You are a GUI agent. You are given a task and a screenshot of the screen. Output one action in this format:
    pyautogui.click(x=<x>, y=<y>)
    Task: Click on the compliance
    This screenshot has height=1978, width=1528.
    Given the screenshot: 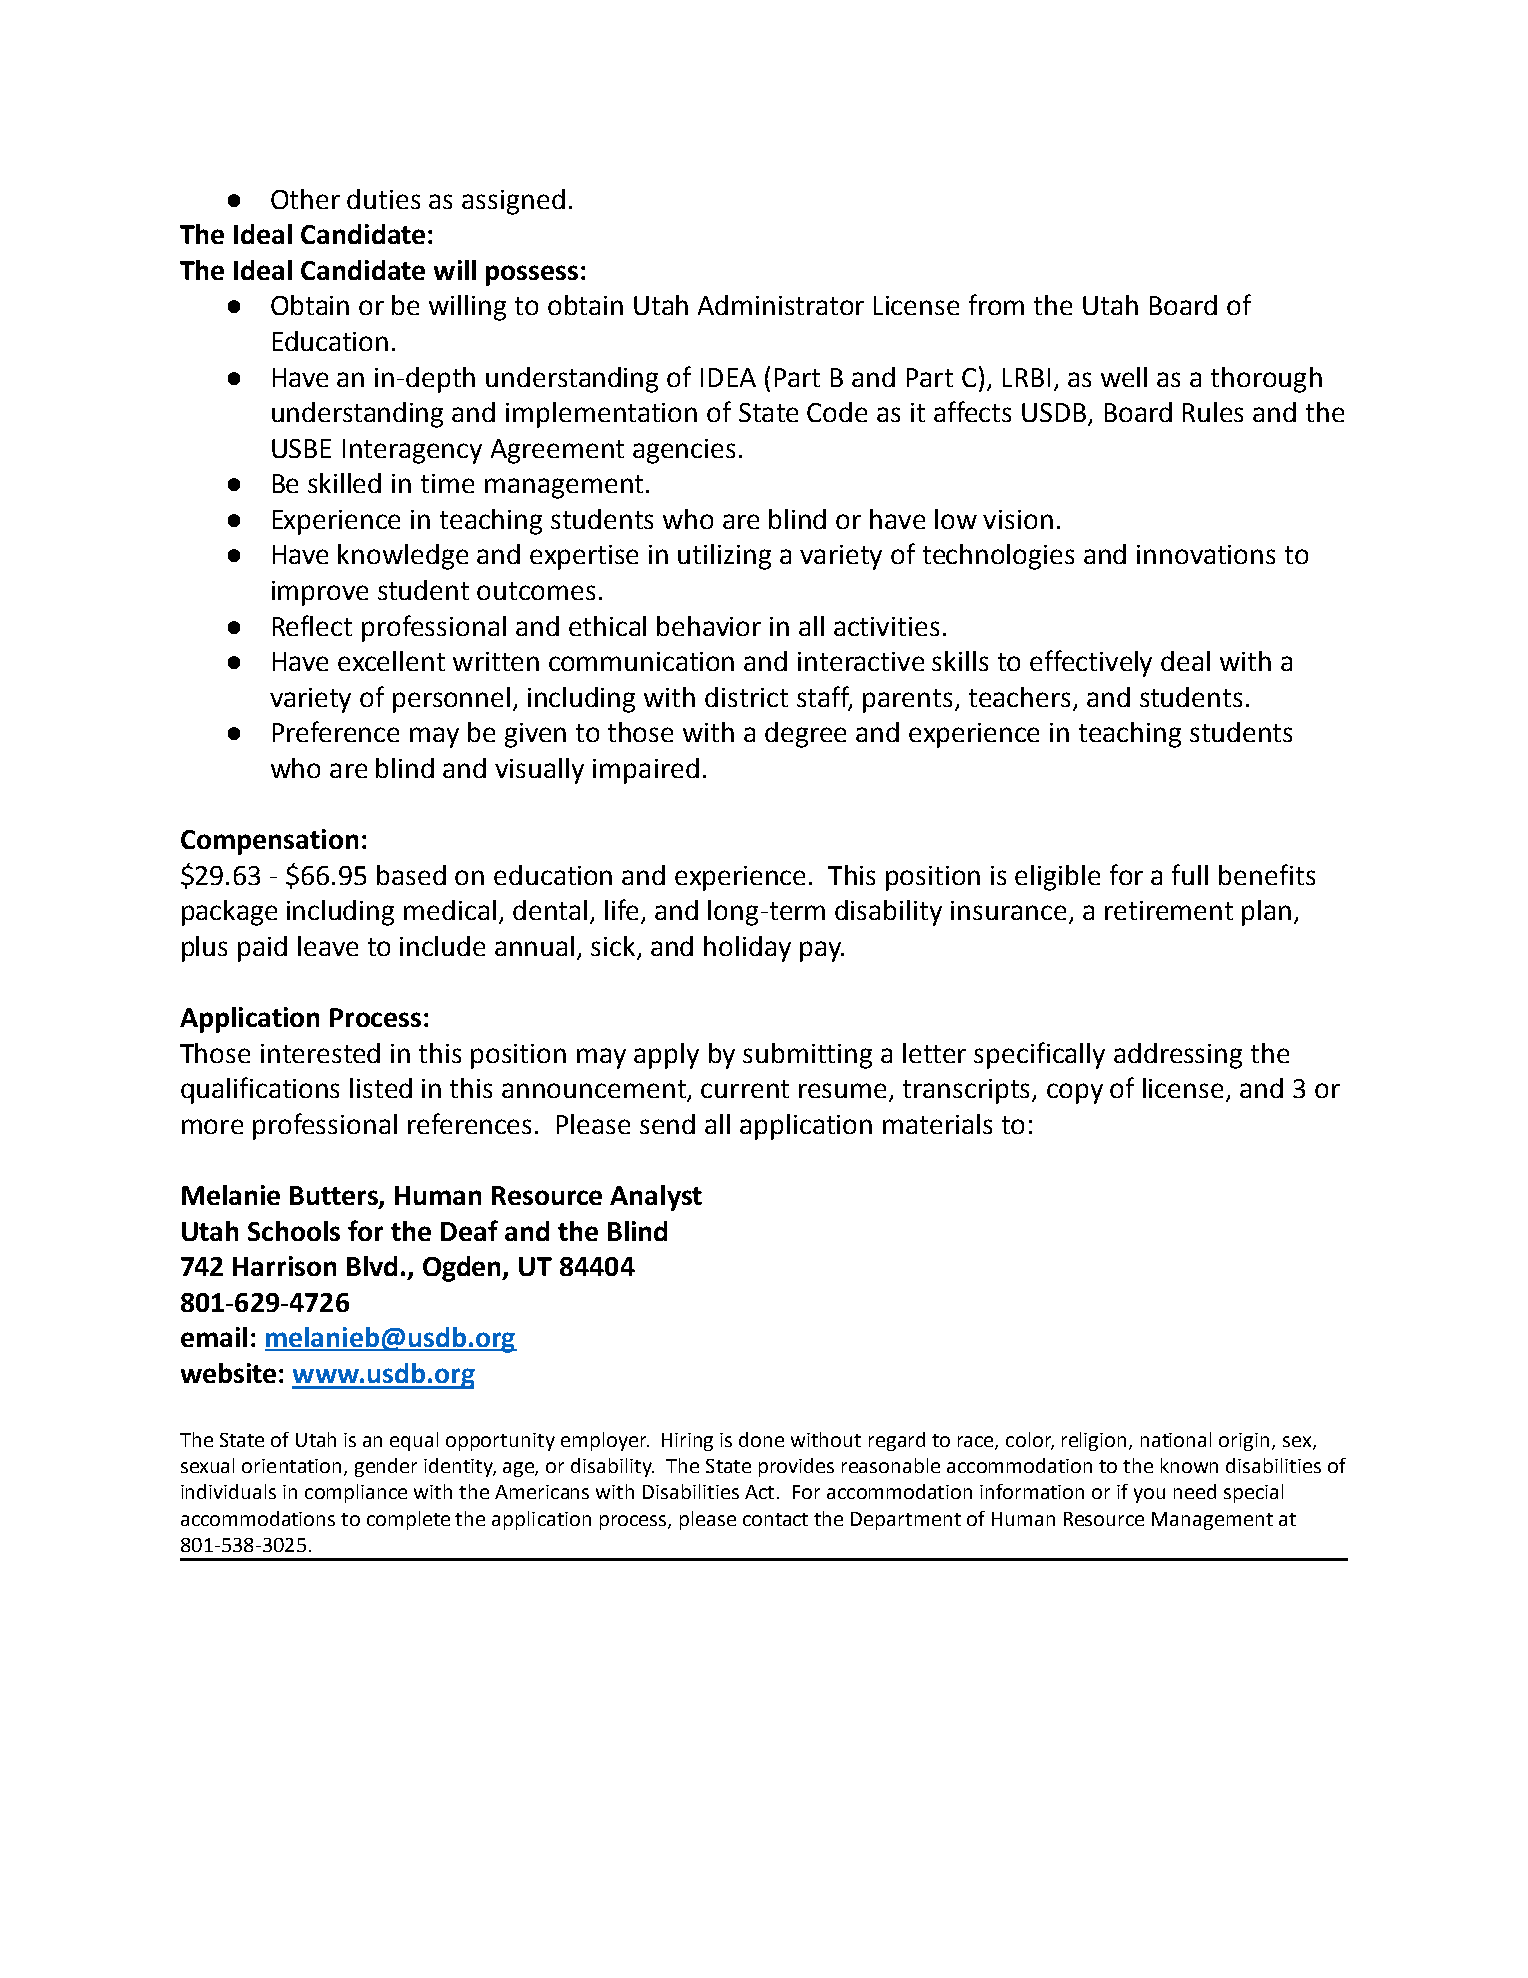 What is the action you would take?
    pyautogui.click(x=356, y=1493)
